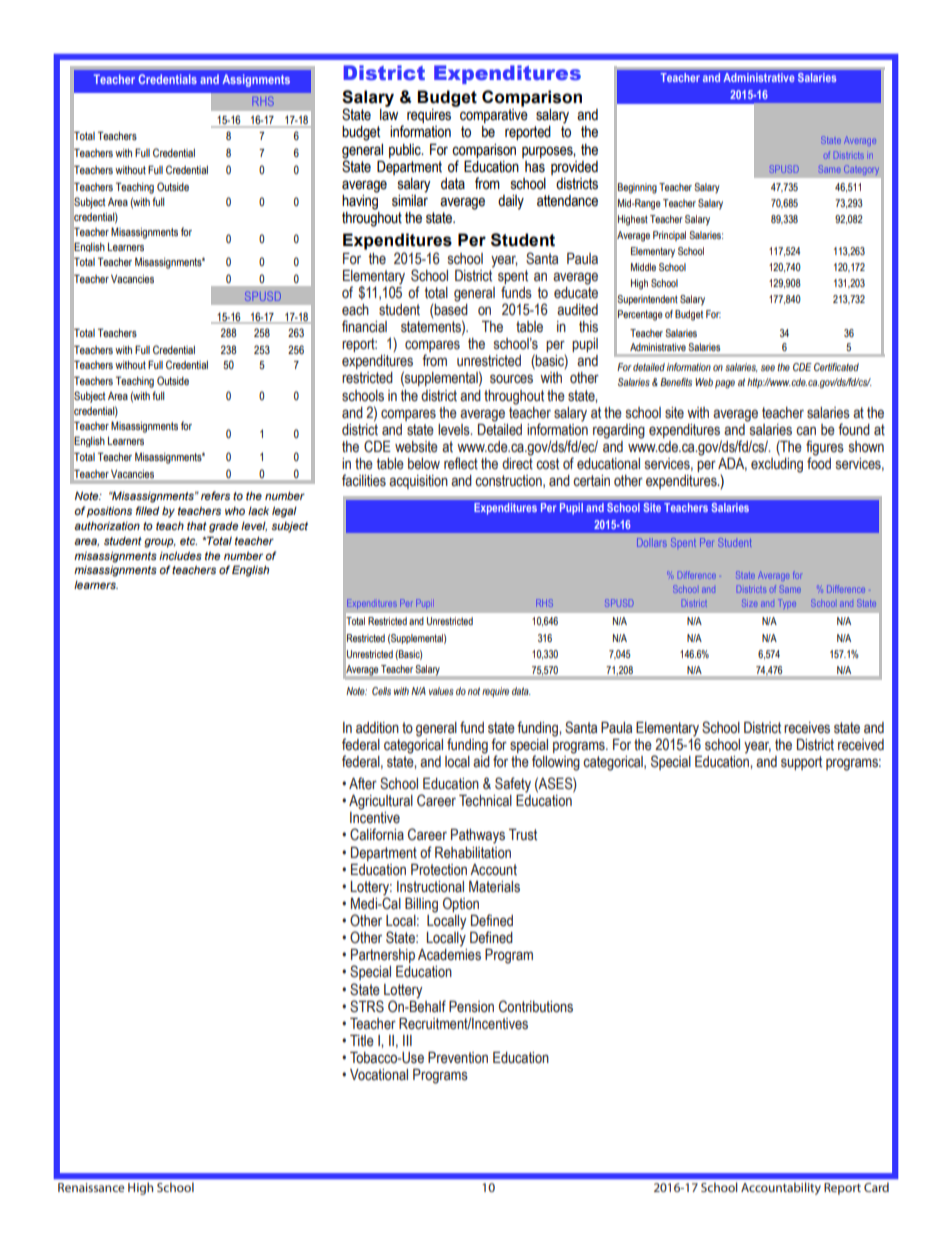  Describe the element at coordinates (360, 201) in the screenshot. I see `having` at that location.
